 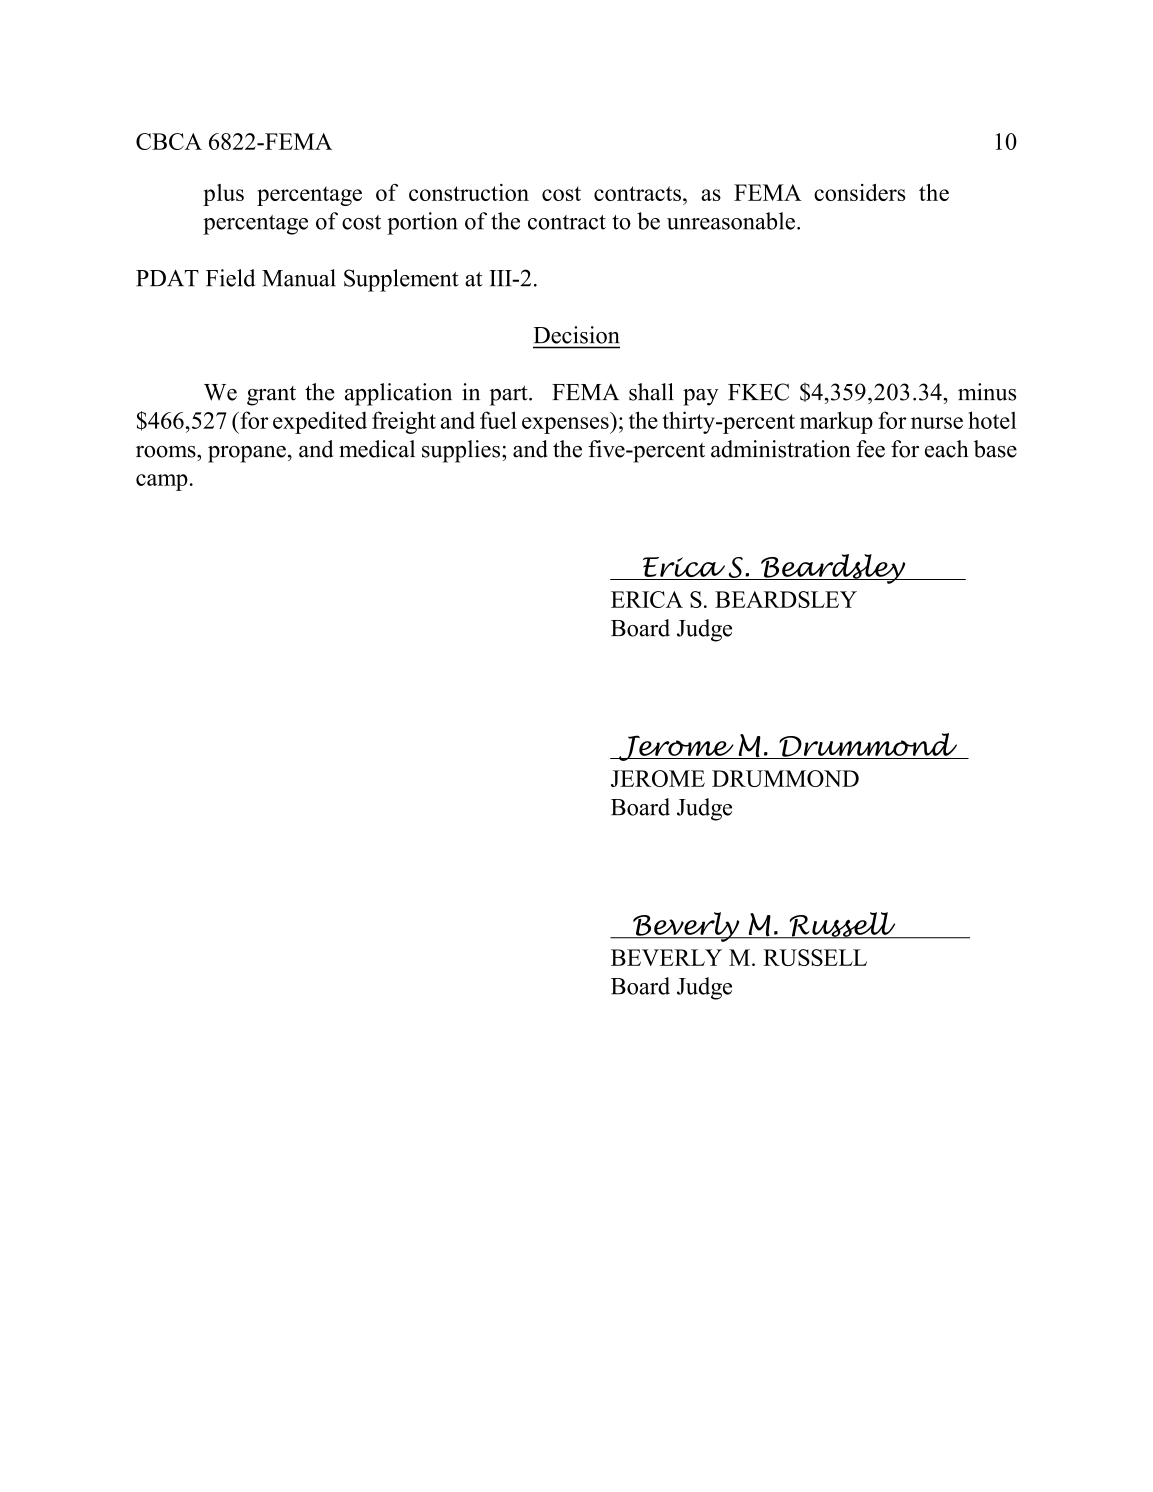 I want to click on expenses, so click(x=566, y=425).
